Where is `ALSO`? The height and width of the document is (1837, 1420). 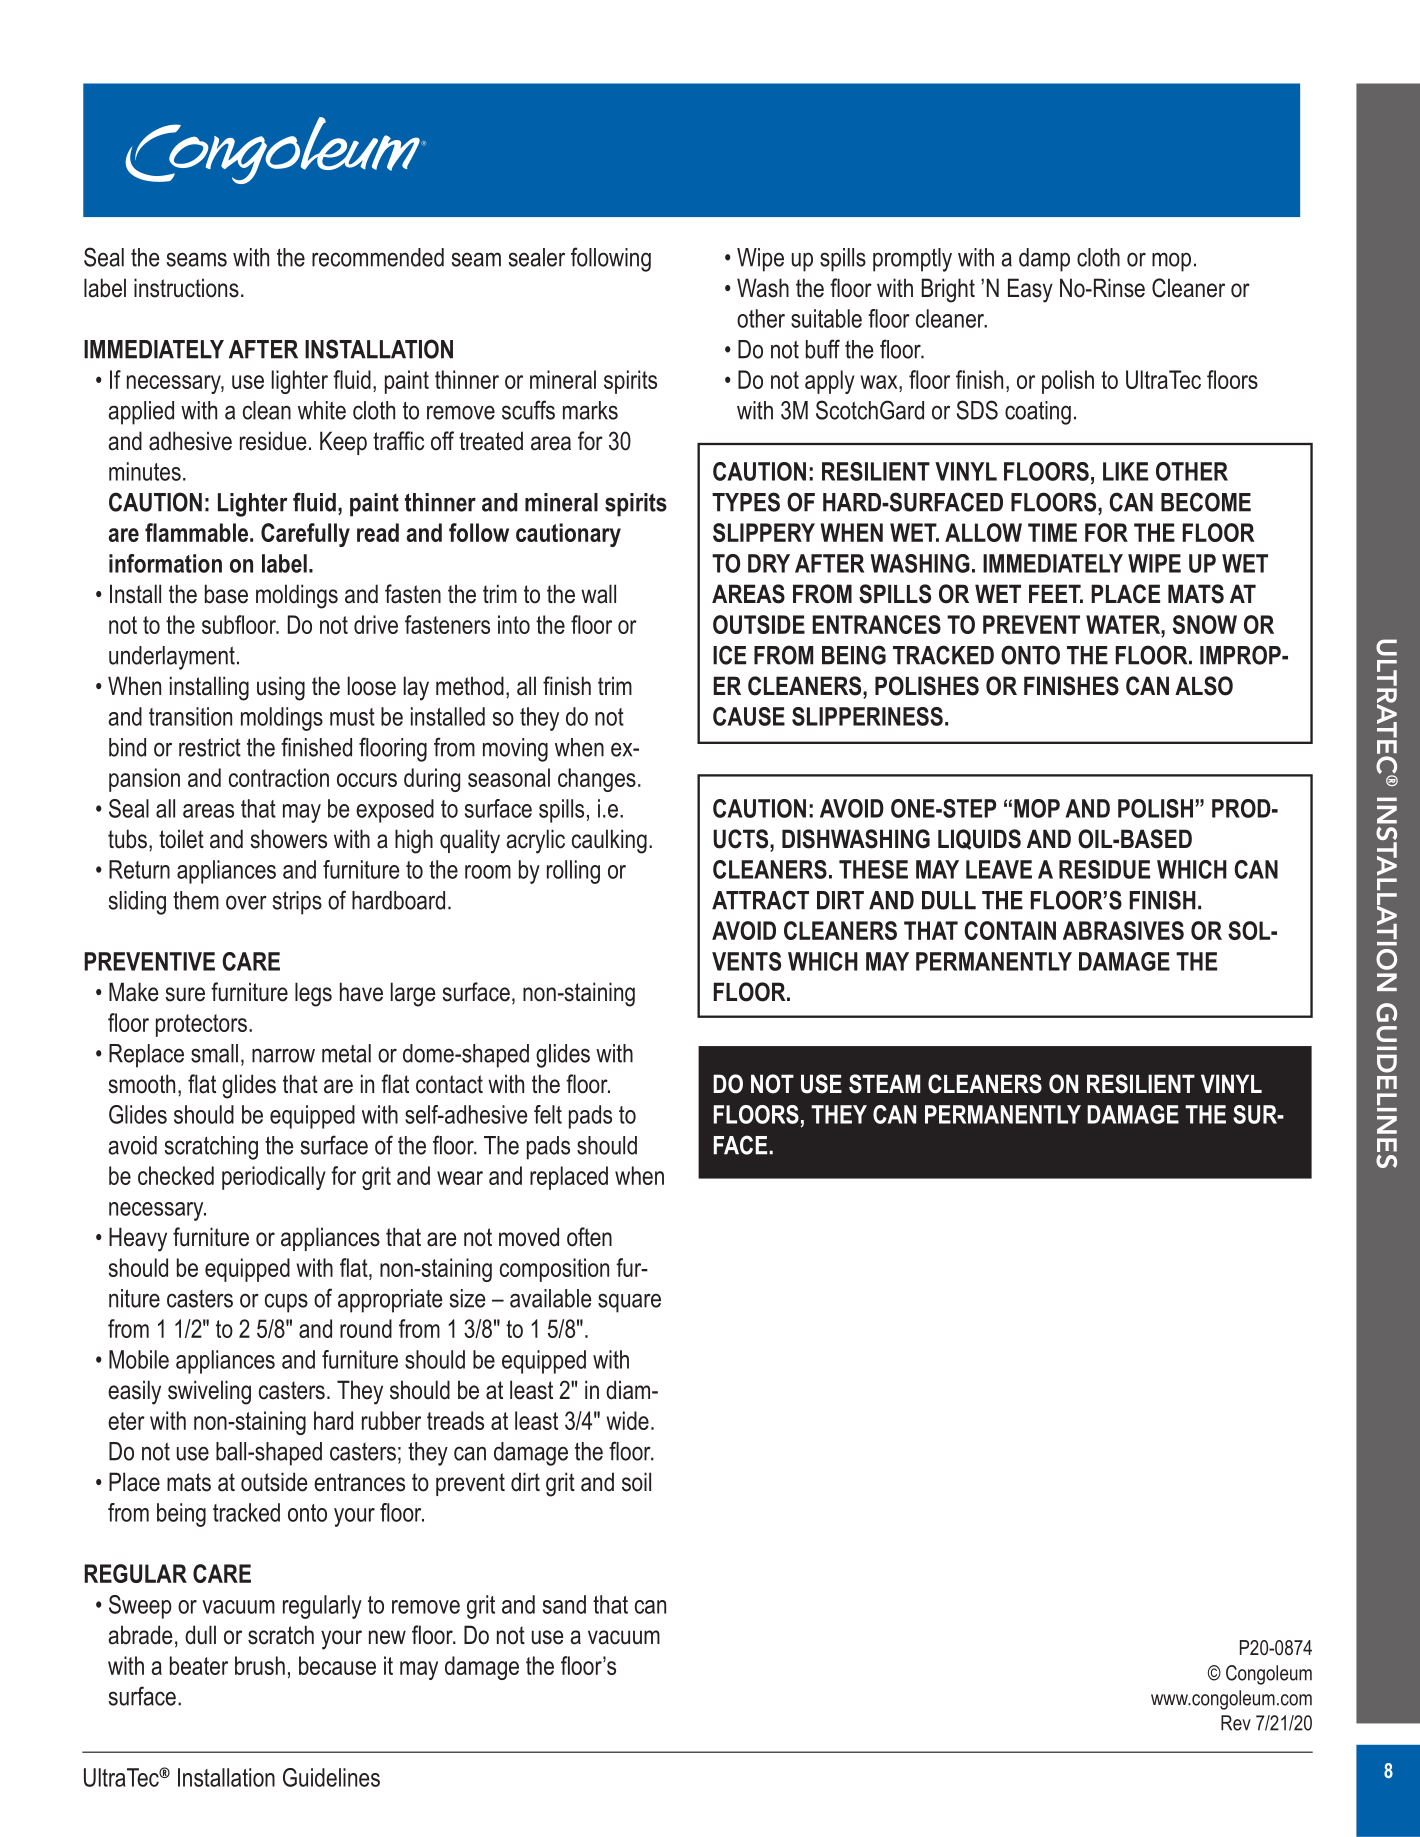
ALSO is located at coordinates (1204, 686).
